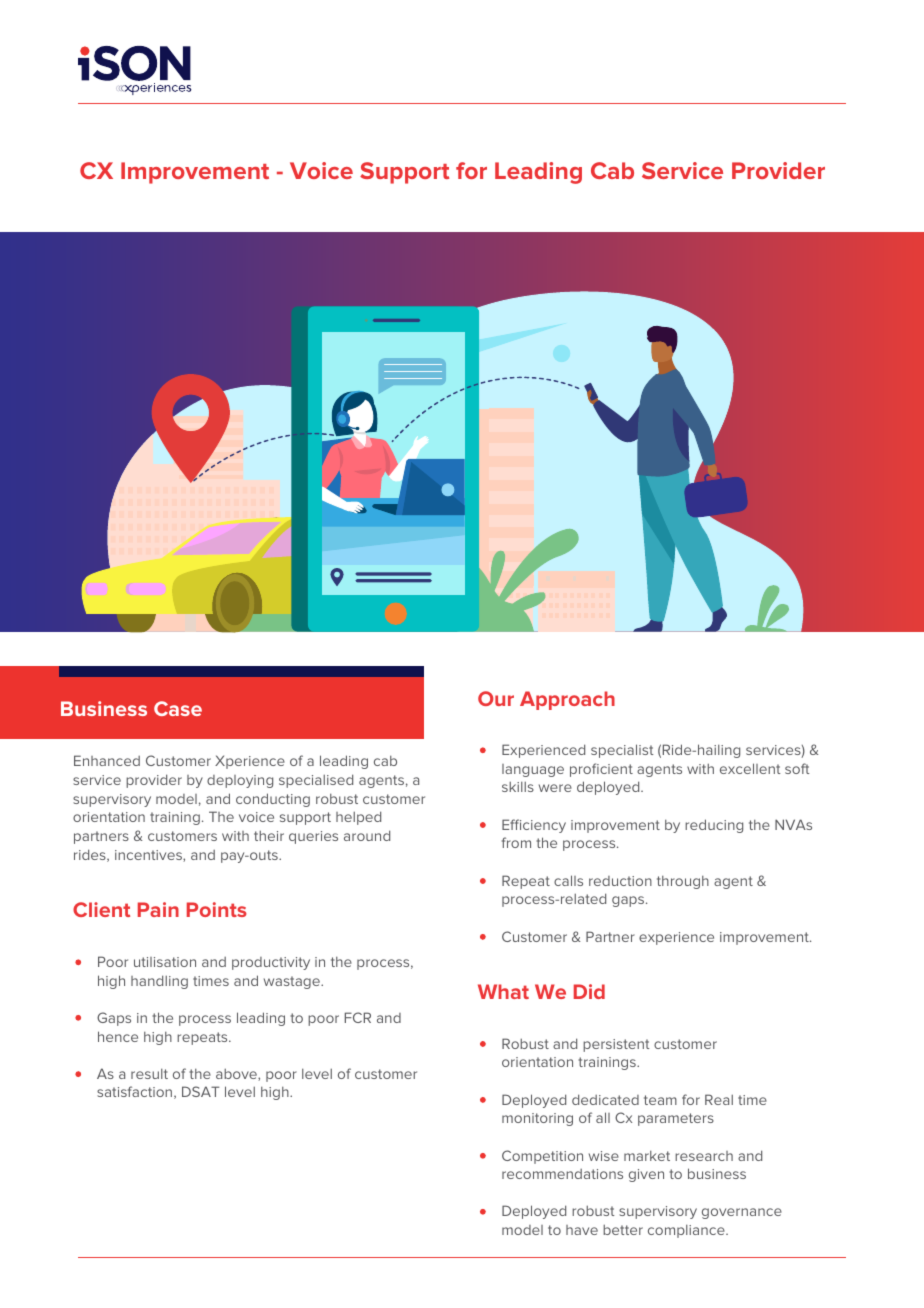 The width and height of the screenshot is (924, 1308). I want to click on Case, so click(178, 708).
